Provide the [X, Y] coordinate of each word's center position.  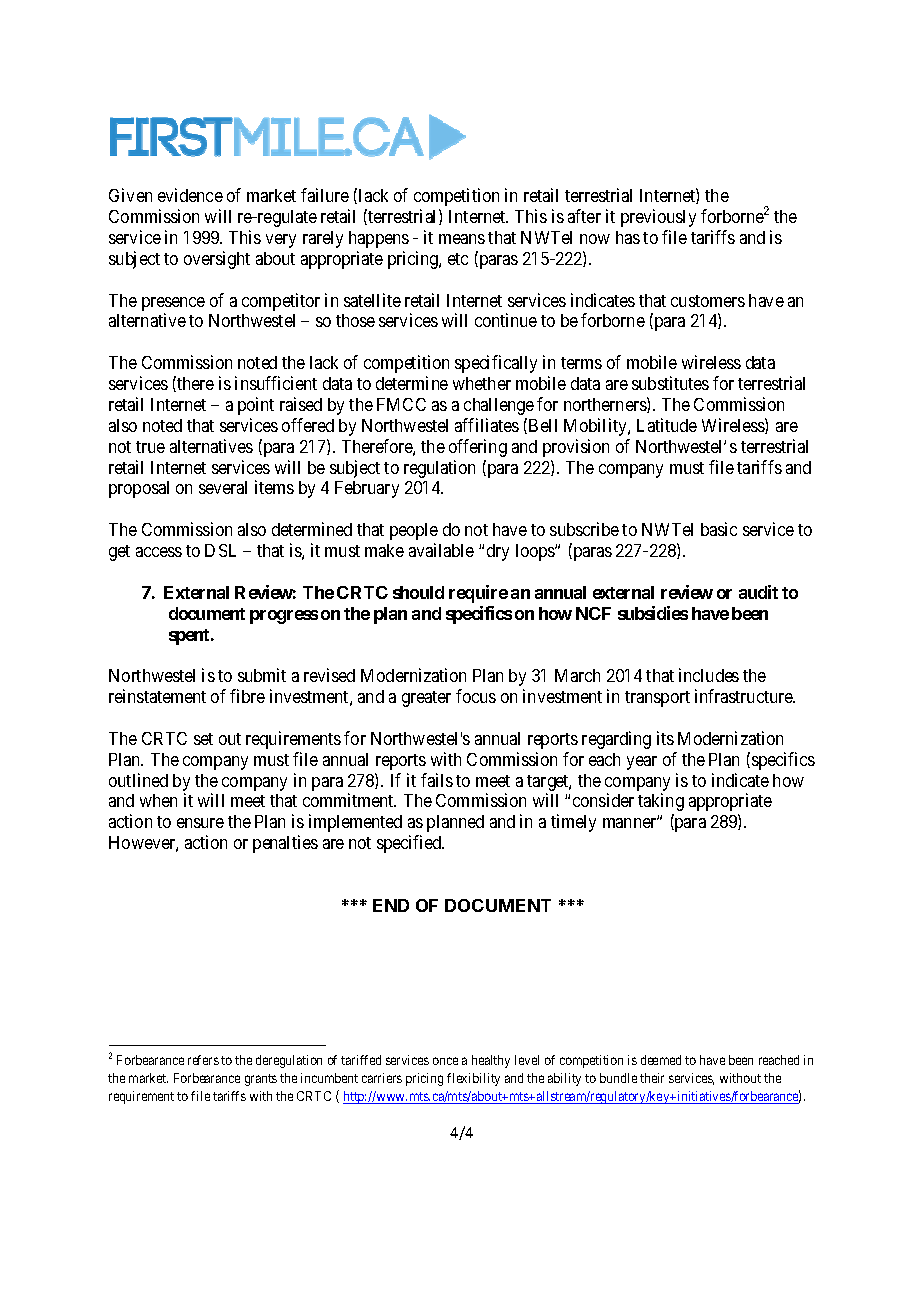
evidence [190, 195]
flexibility [473, 1079]
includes [709, 675]
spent [190, 637]
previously [658, 218]
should [418, 592]
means [462, 239]
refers [203, 1060]
